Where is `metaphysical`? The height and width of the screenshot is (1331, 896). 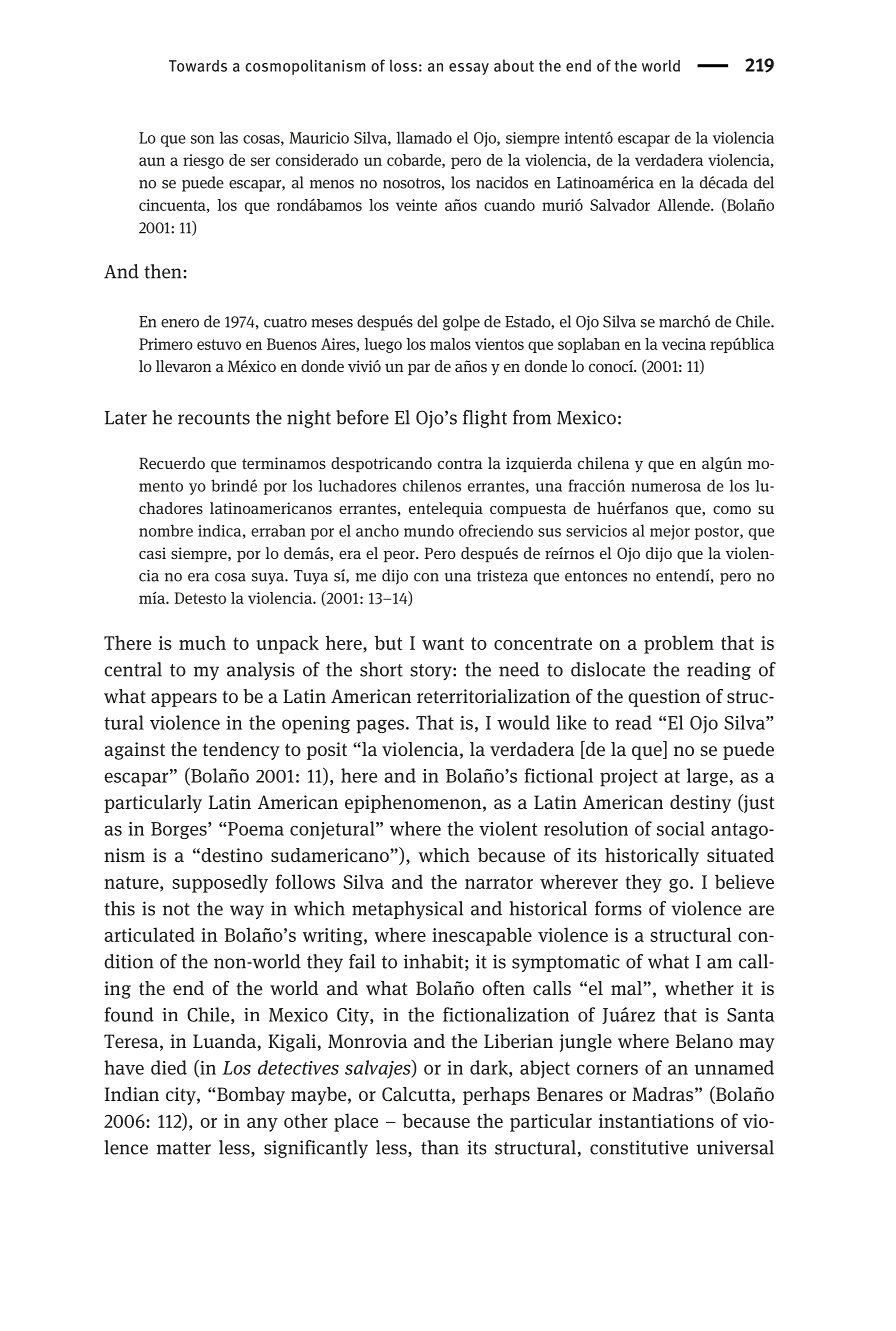 metaphysical is located at coordinates (407, 910).
